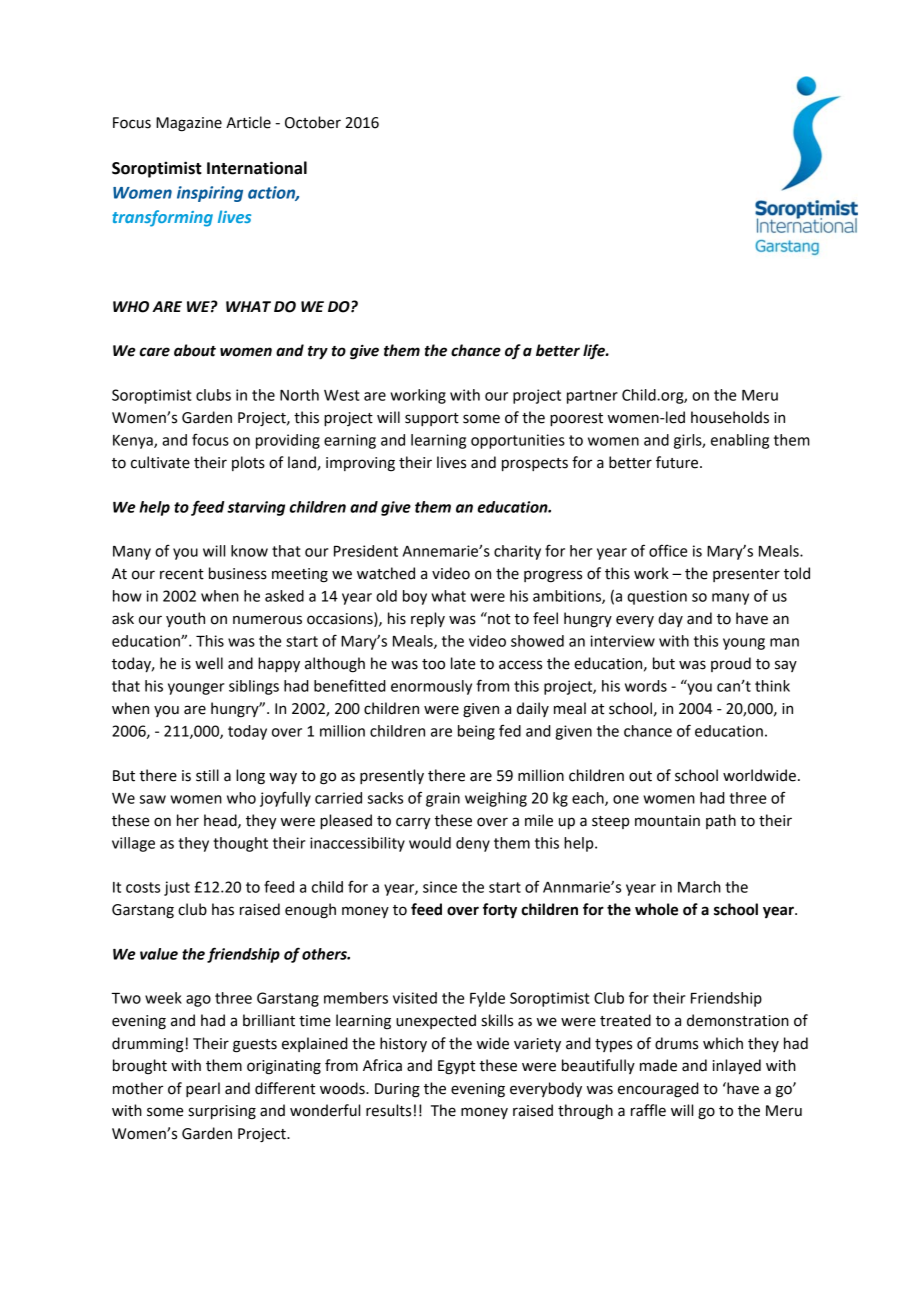 This page has width=924, height=1308. Describe the element at coordinates (746, 575) in the page. I see `presenter` at that location.
